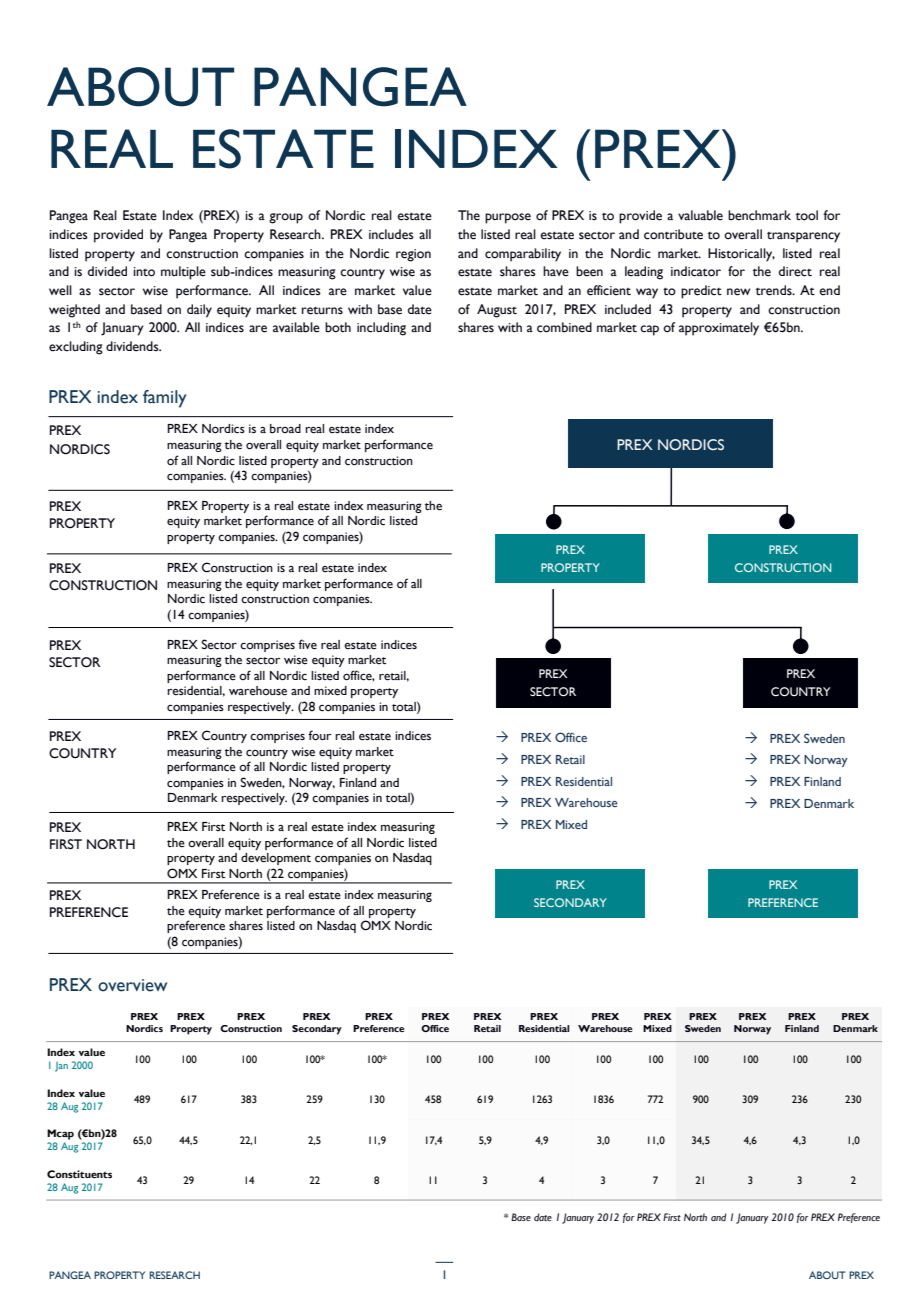 This screenshot has height=1308, width=924. Describe the element at coordinates (285, 429) in the screenshot. I see `broad` at that location.
